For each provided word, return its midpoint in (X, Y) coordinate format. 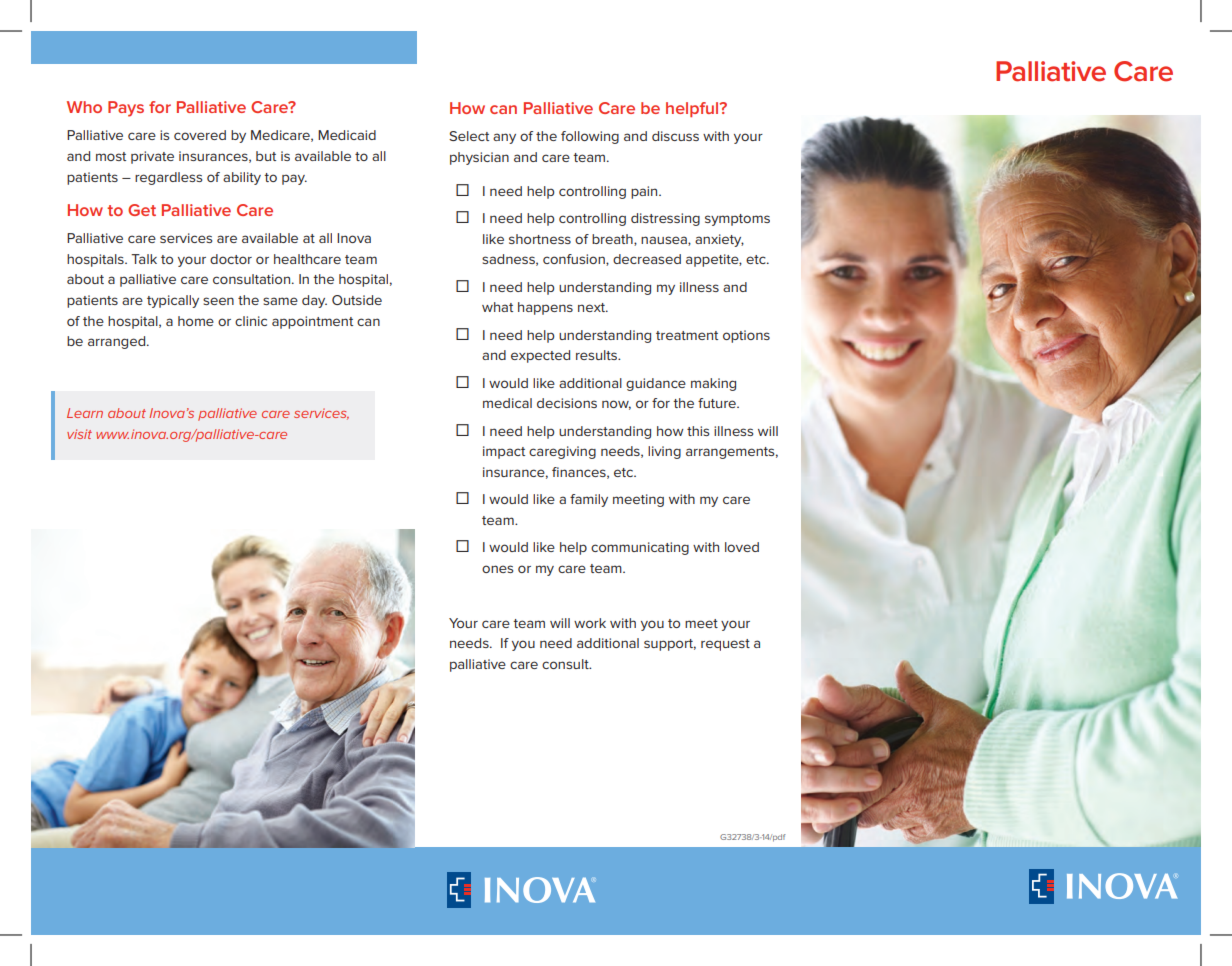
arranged (118, 342)
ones (497, 569)
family (589, 500)
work (590, 623)
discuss (675, 136)
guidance (656, 384)
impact (504, 452)
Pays (126, 109)
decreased (647, 259)
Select (469, 136)
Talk (144, 259)
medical (507, 403)
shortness (540, 239)
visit (79, 434)
